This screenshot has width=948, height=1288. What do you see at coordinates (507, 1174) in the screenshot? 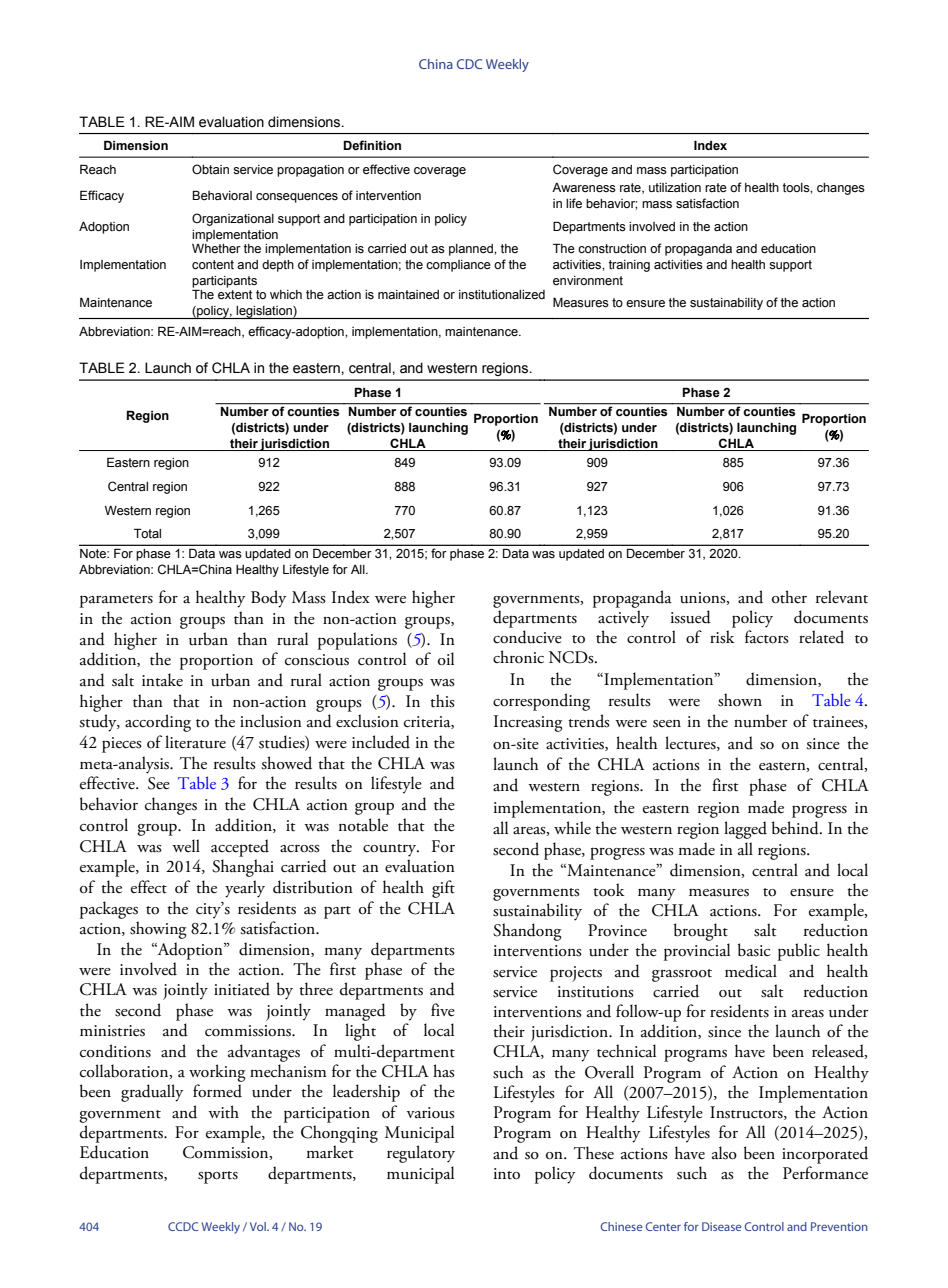
I see `into` at bounding box center [507, 1174].
